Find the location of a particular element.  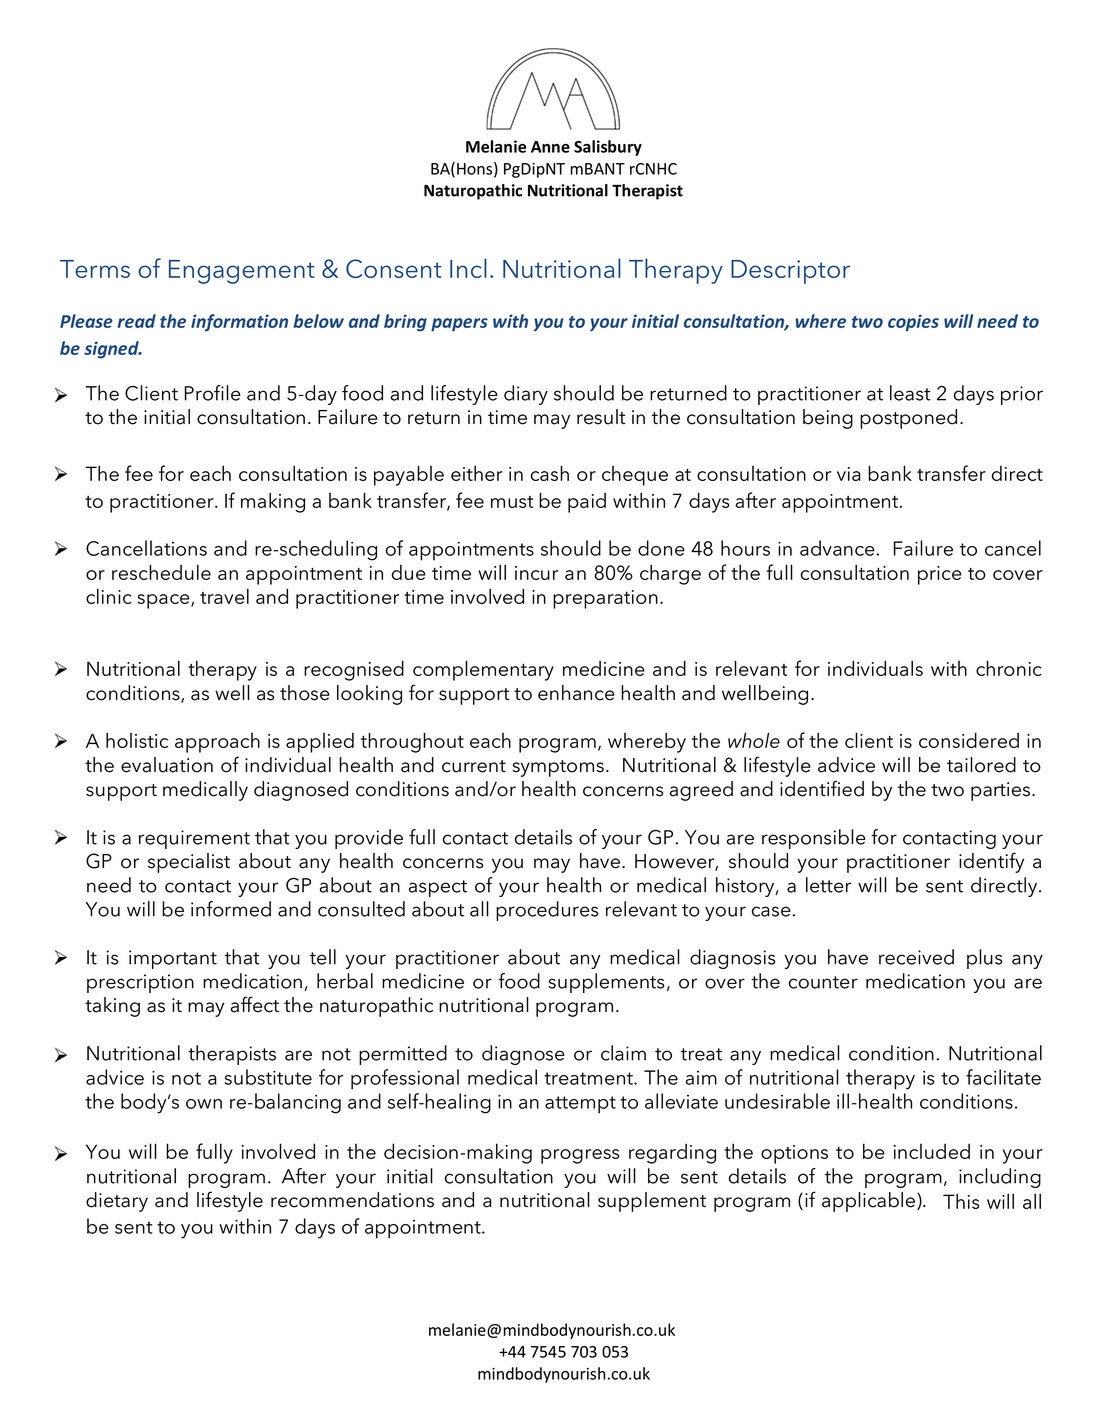

Anne is located at coordinates (550, 147).
